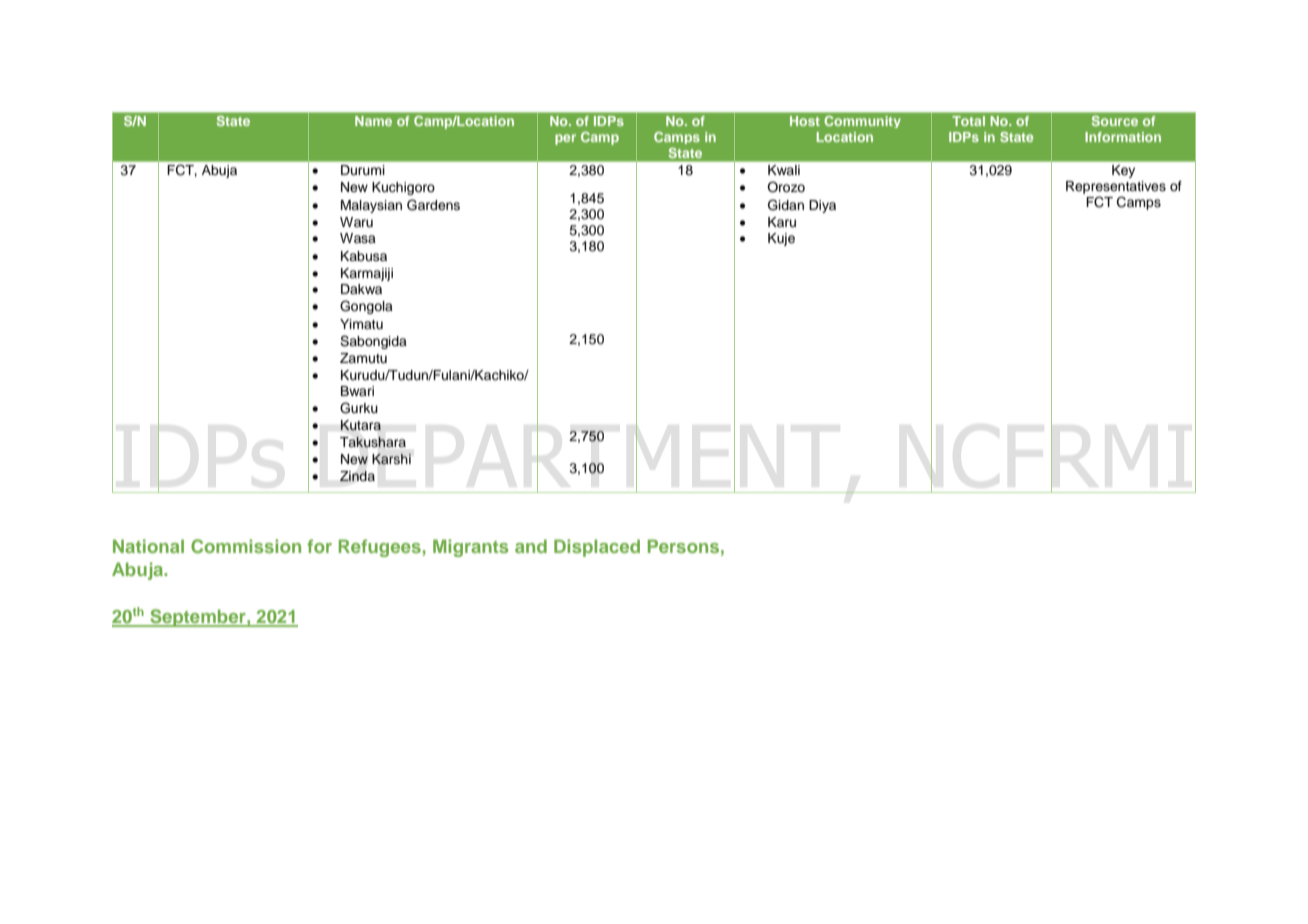 The width and height of the screenshot is (1308, 924). Describe the element at coordinates (148, 546) in the screenshot. I see `National` at that location.
